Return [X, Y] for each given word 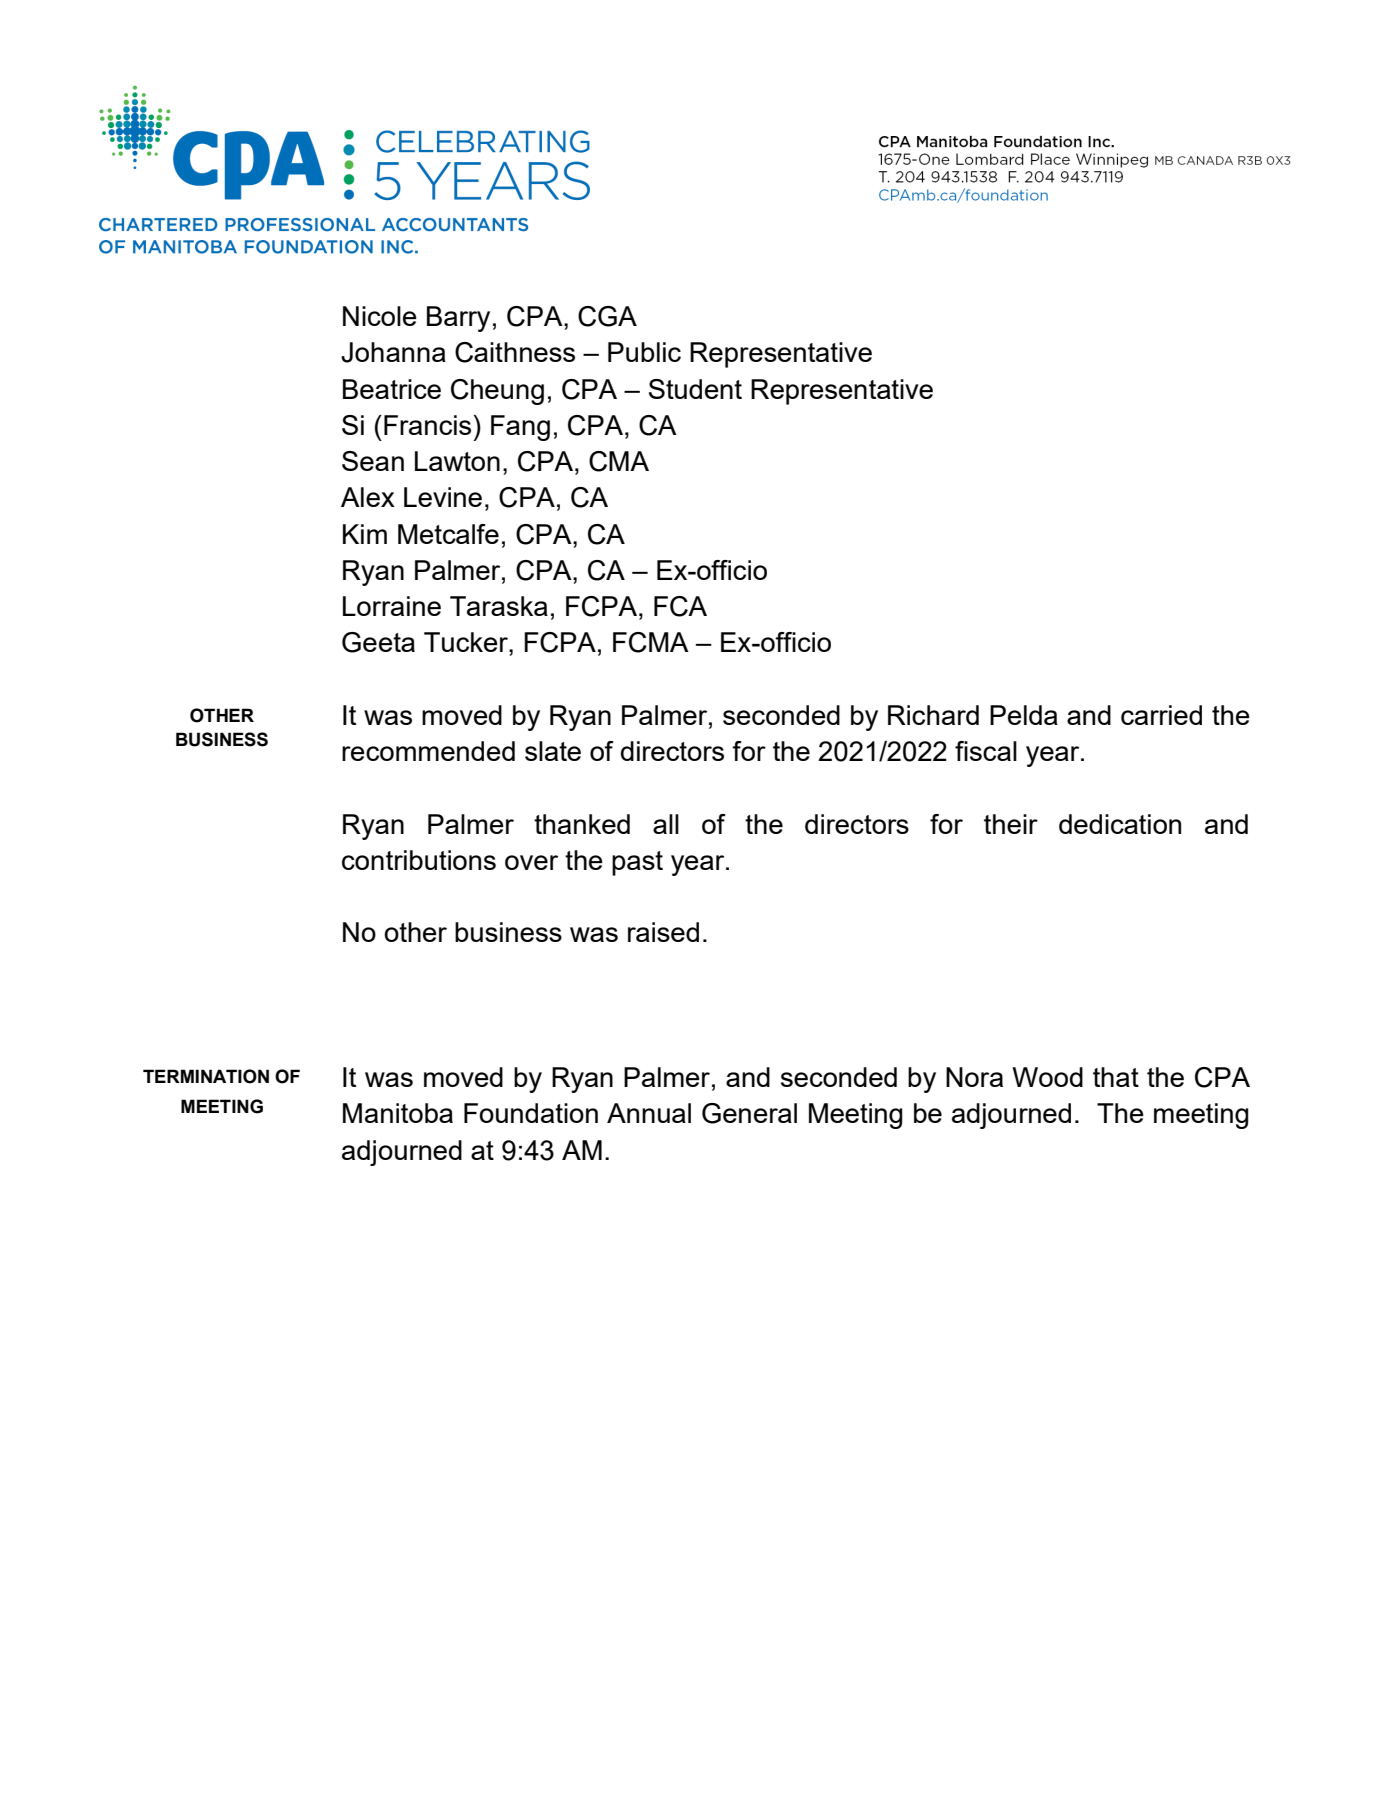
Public [644, 352]
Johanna [393, 352]
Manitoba [398, 1113]
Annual [649, 1113]
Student [695, 389]
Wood [1047, 1077]
